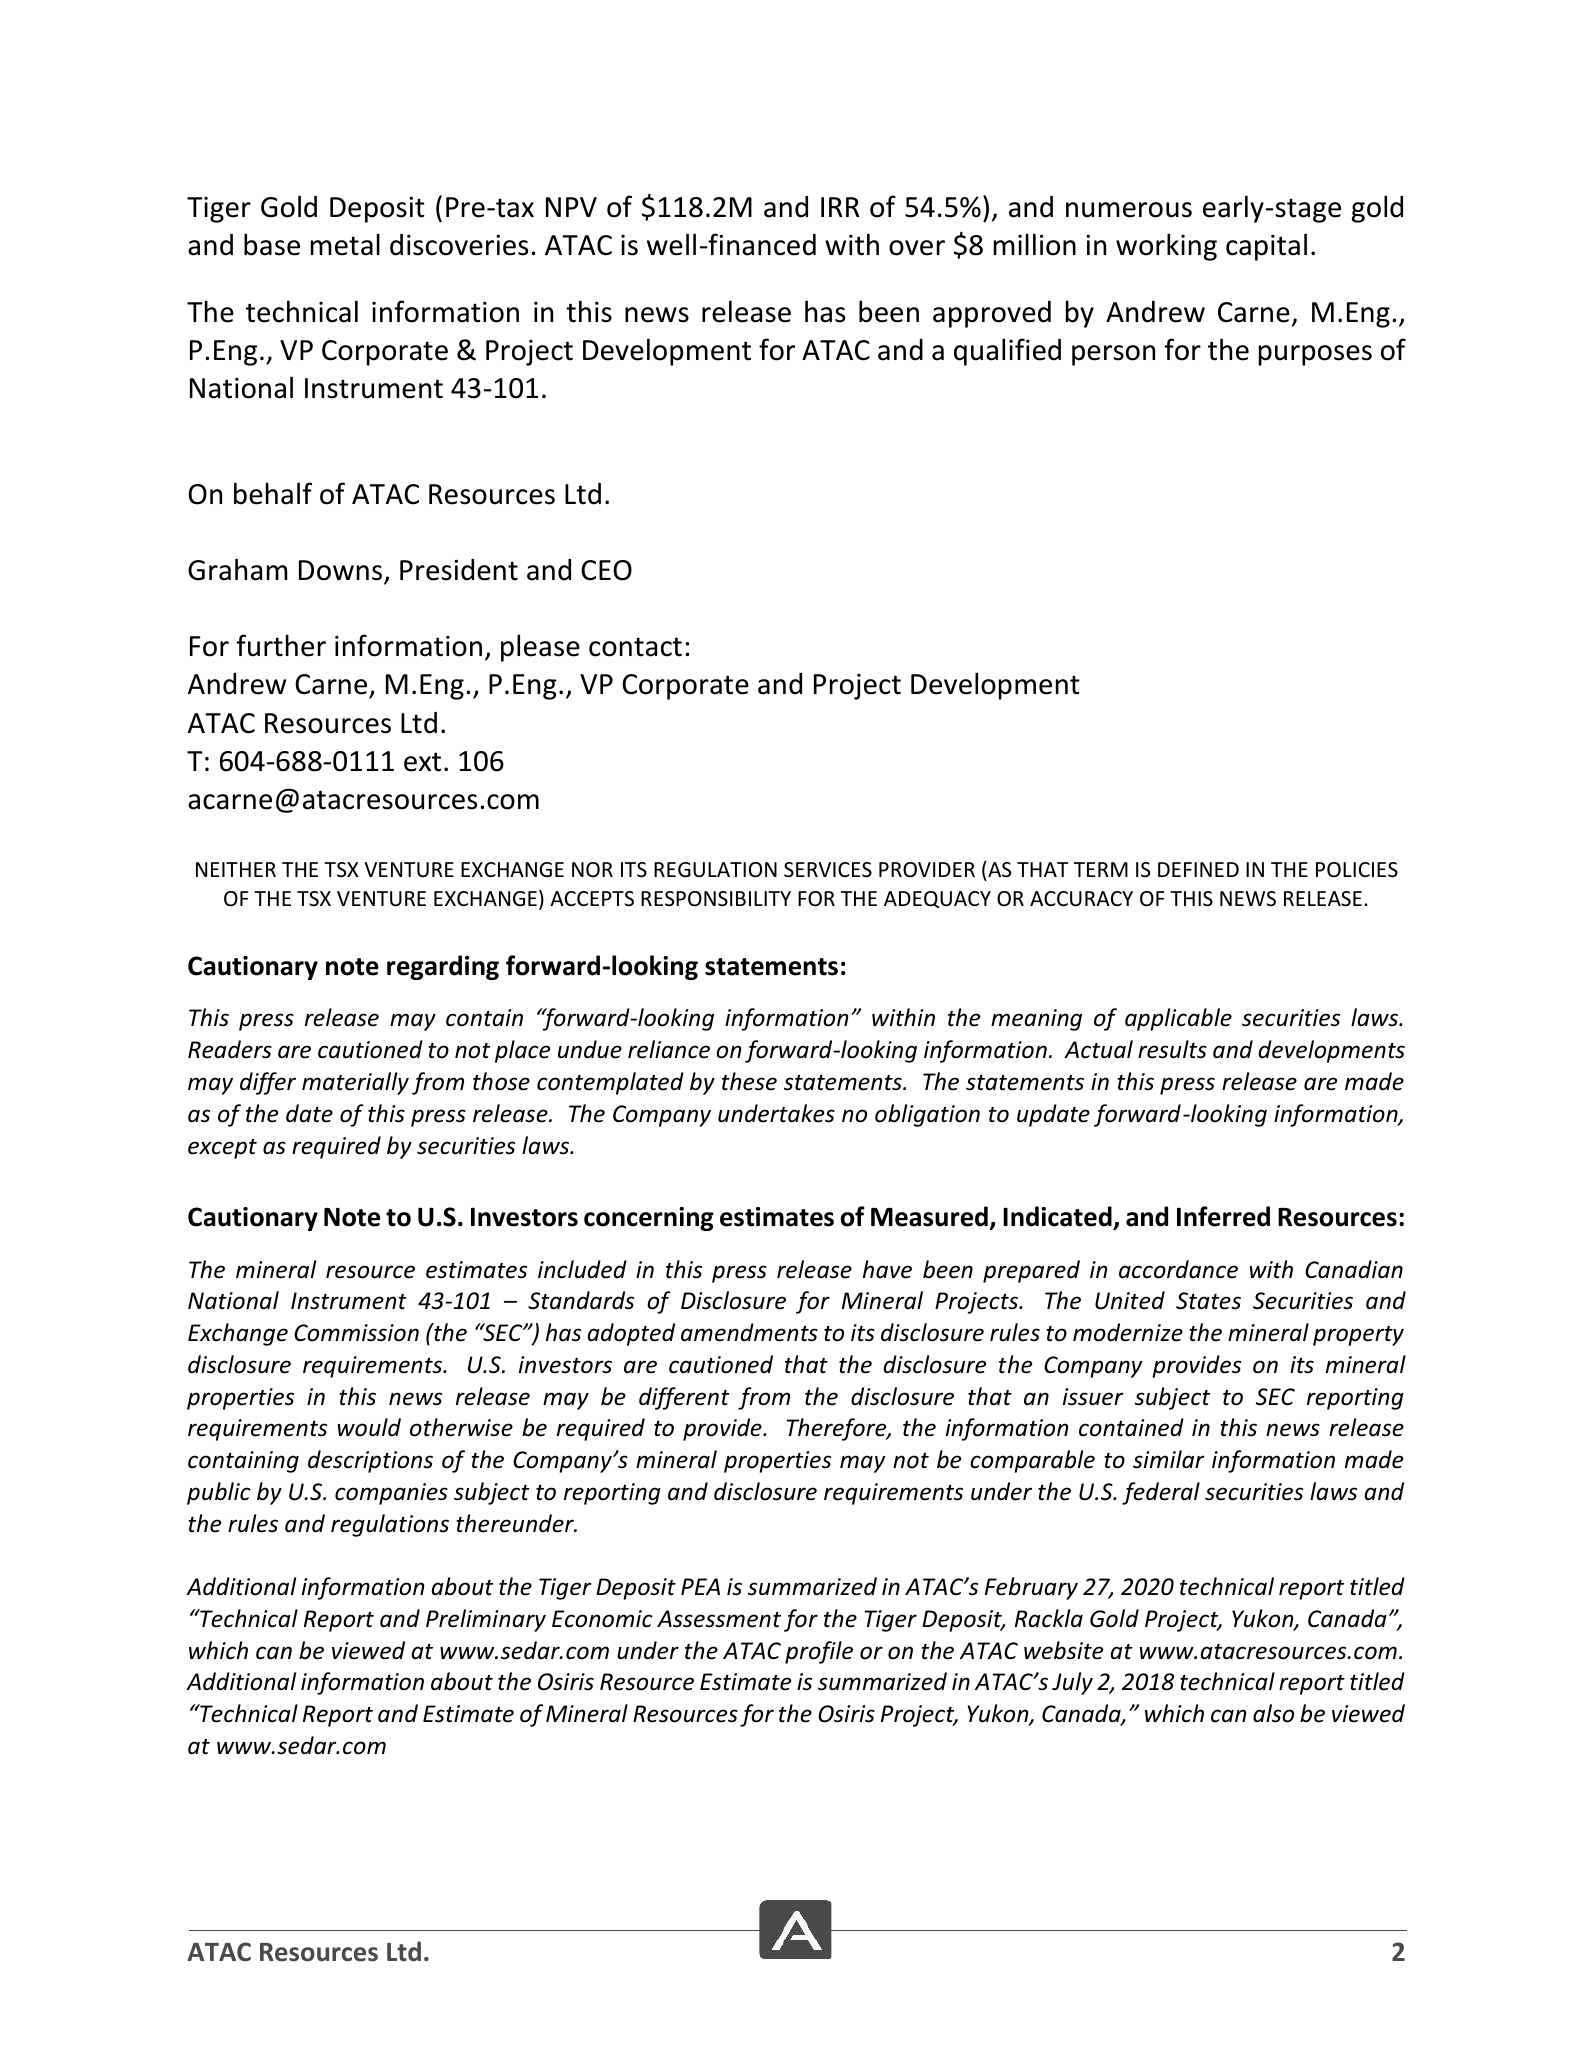 The width and height of the screenshot is (1593, 2061). Describe the element at coordinates (840, 207) in the screenshot. I see `IRR` at that location.
